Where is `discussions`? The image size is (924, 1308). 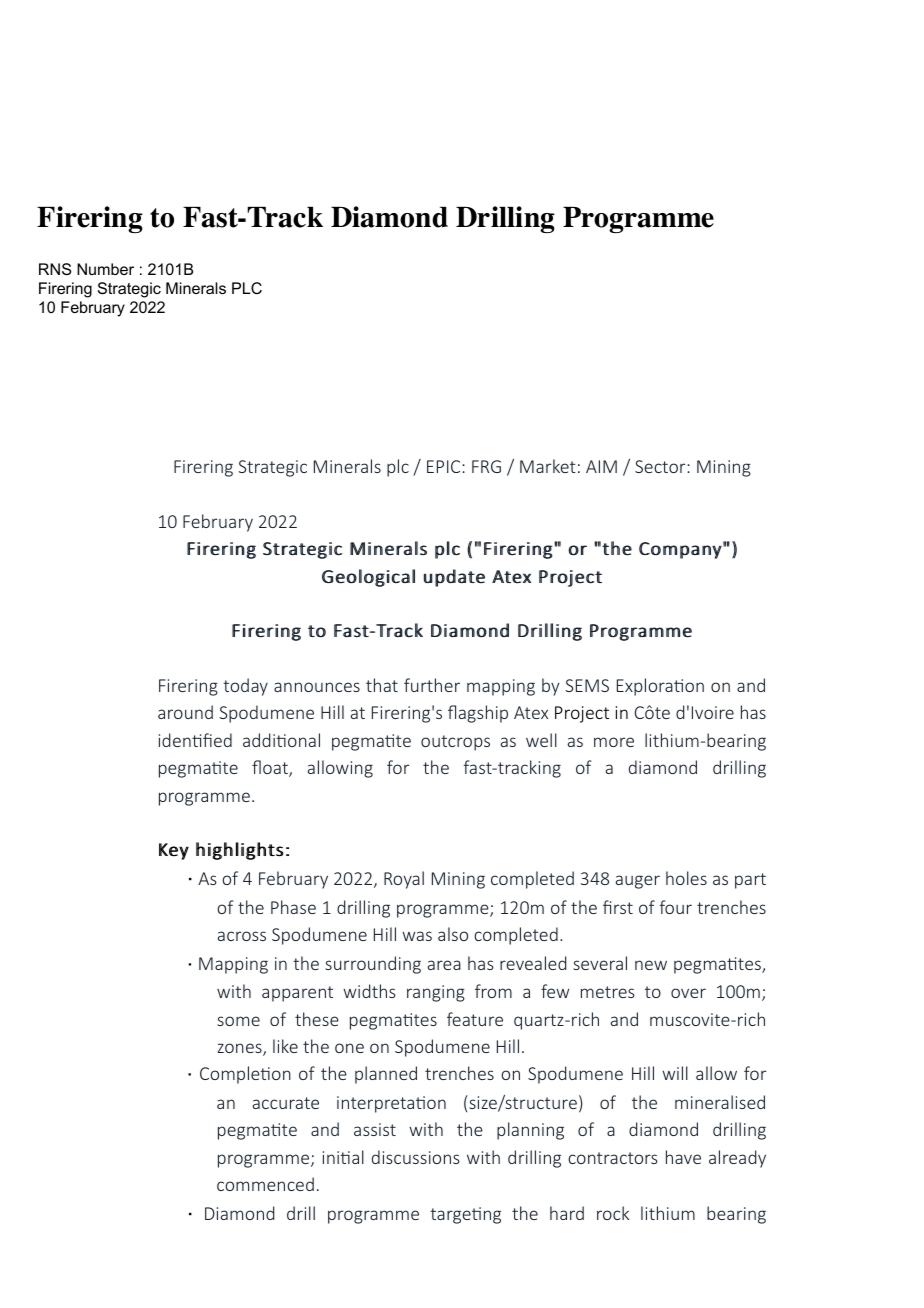
discussions is located at coordinates (416, 1157).
